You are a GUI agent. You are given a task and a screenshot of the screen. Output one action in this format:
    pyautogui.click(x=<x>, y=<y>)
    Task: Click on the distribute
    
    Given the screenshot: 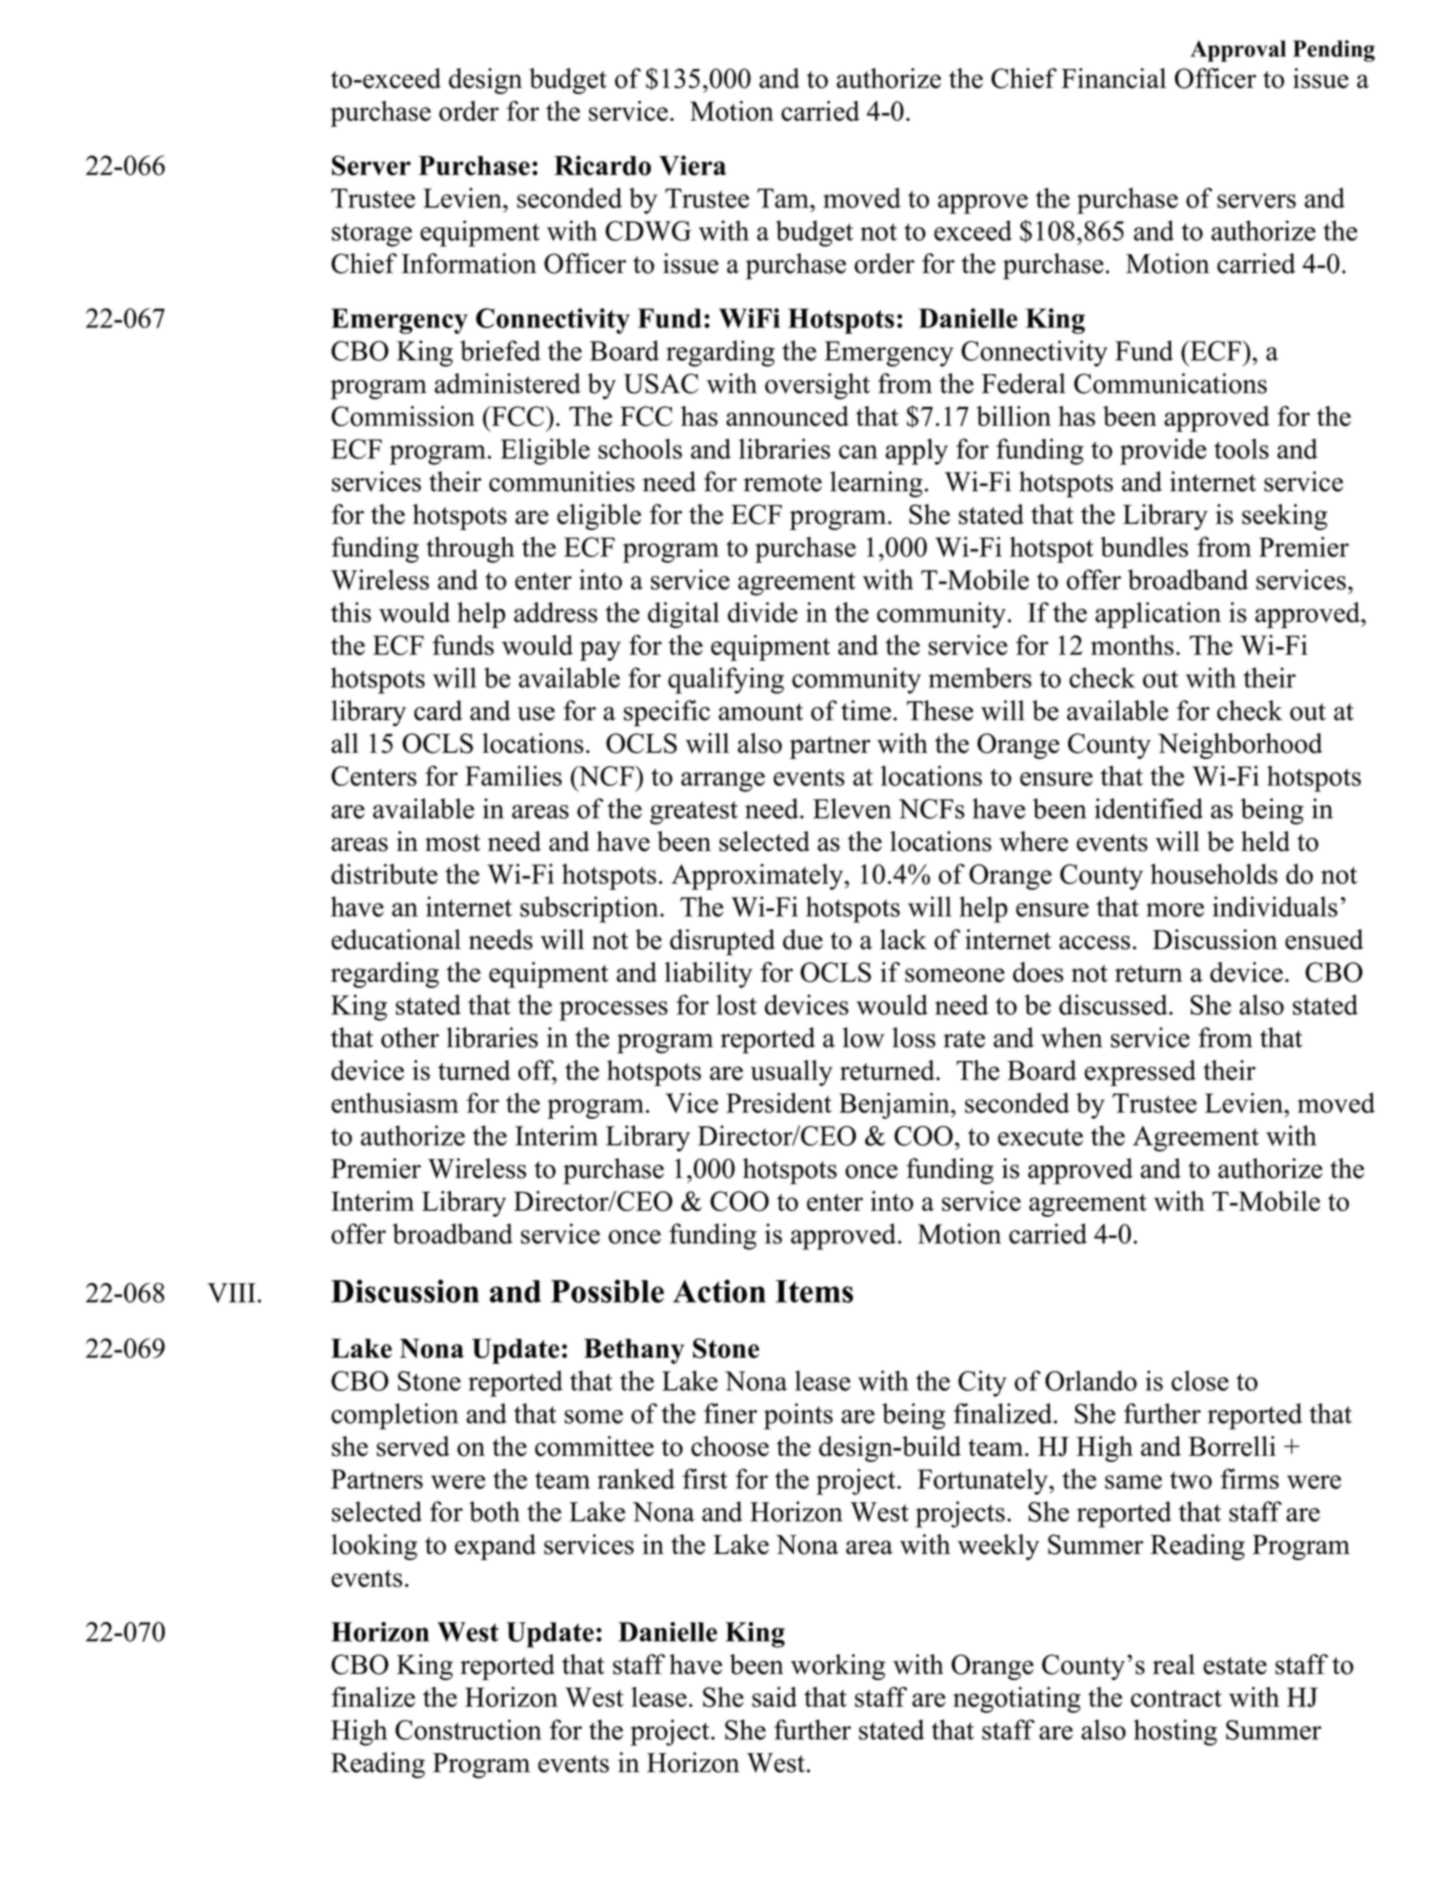 What is the action you would take?
    pyautogui.click(x=384, y=874)
